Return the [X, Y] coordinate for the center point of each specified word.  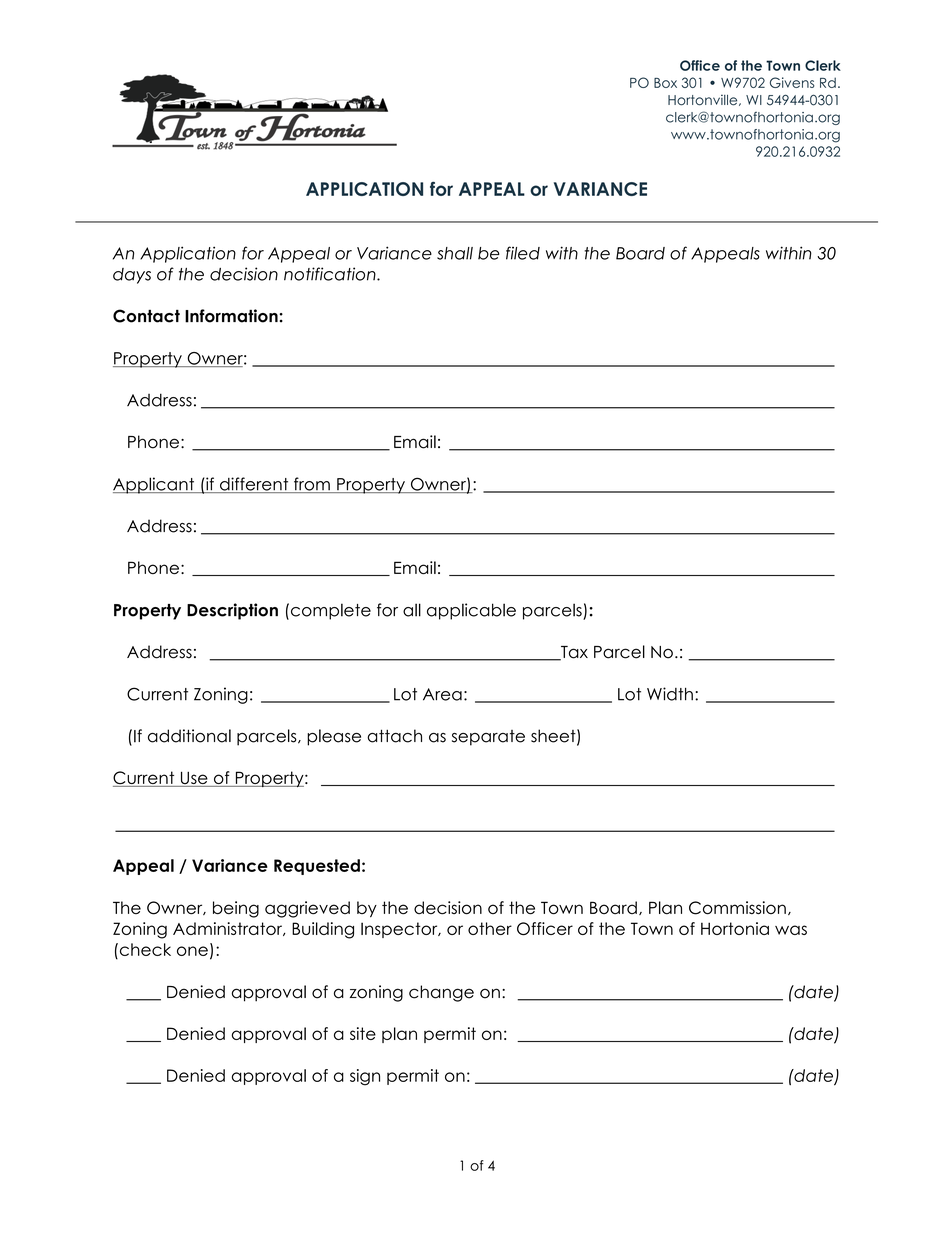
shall [455, 253]
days [132, 276]
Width [670, 694]
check [144, 949]
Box [665, 83]
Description [232, 611]
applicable [471, 611]
